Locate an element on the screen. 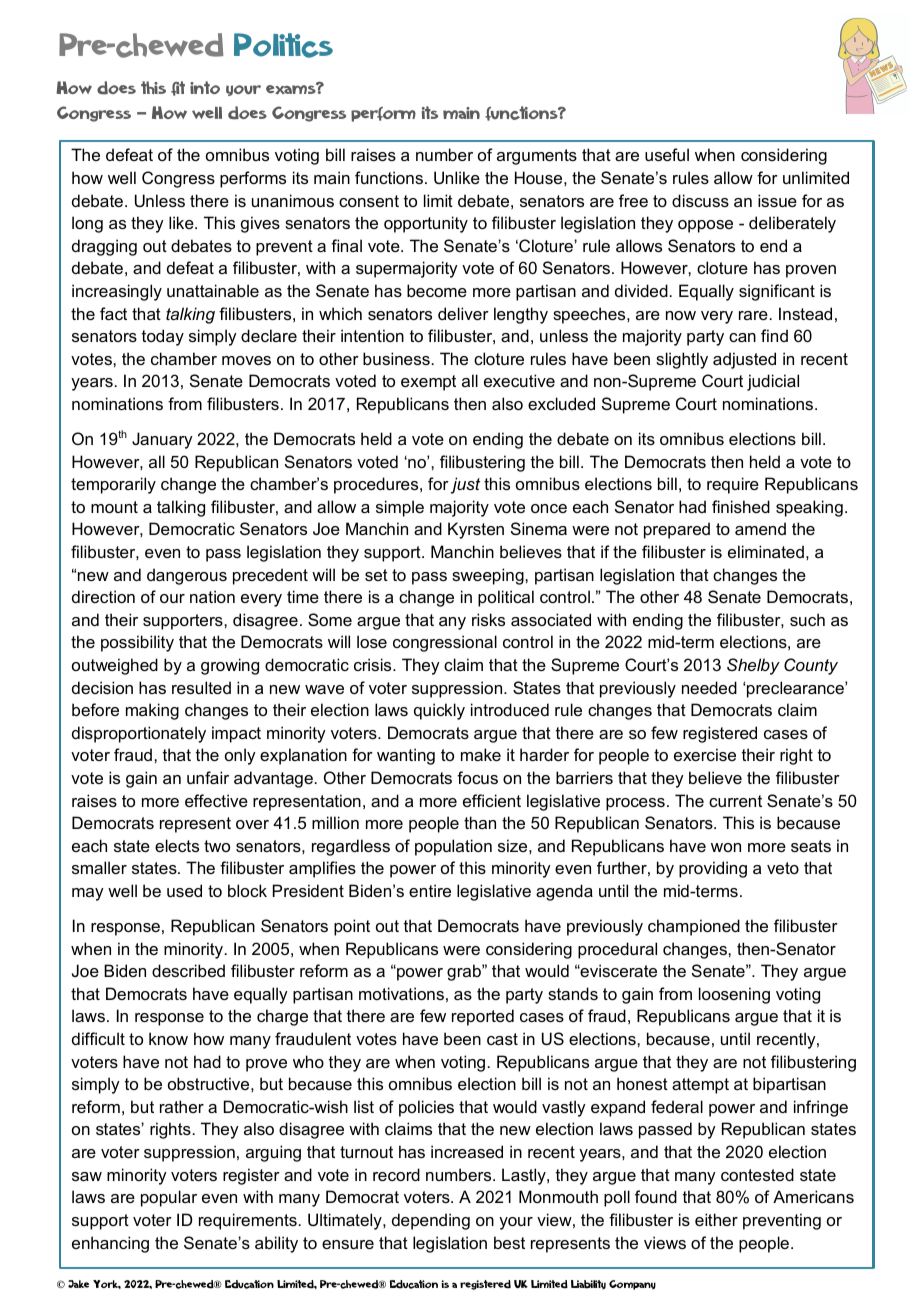 Image resolution: width=924 pixels, height=1308 pixels. possibility is located at coordinates (137, 643).
